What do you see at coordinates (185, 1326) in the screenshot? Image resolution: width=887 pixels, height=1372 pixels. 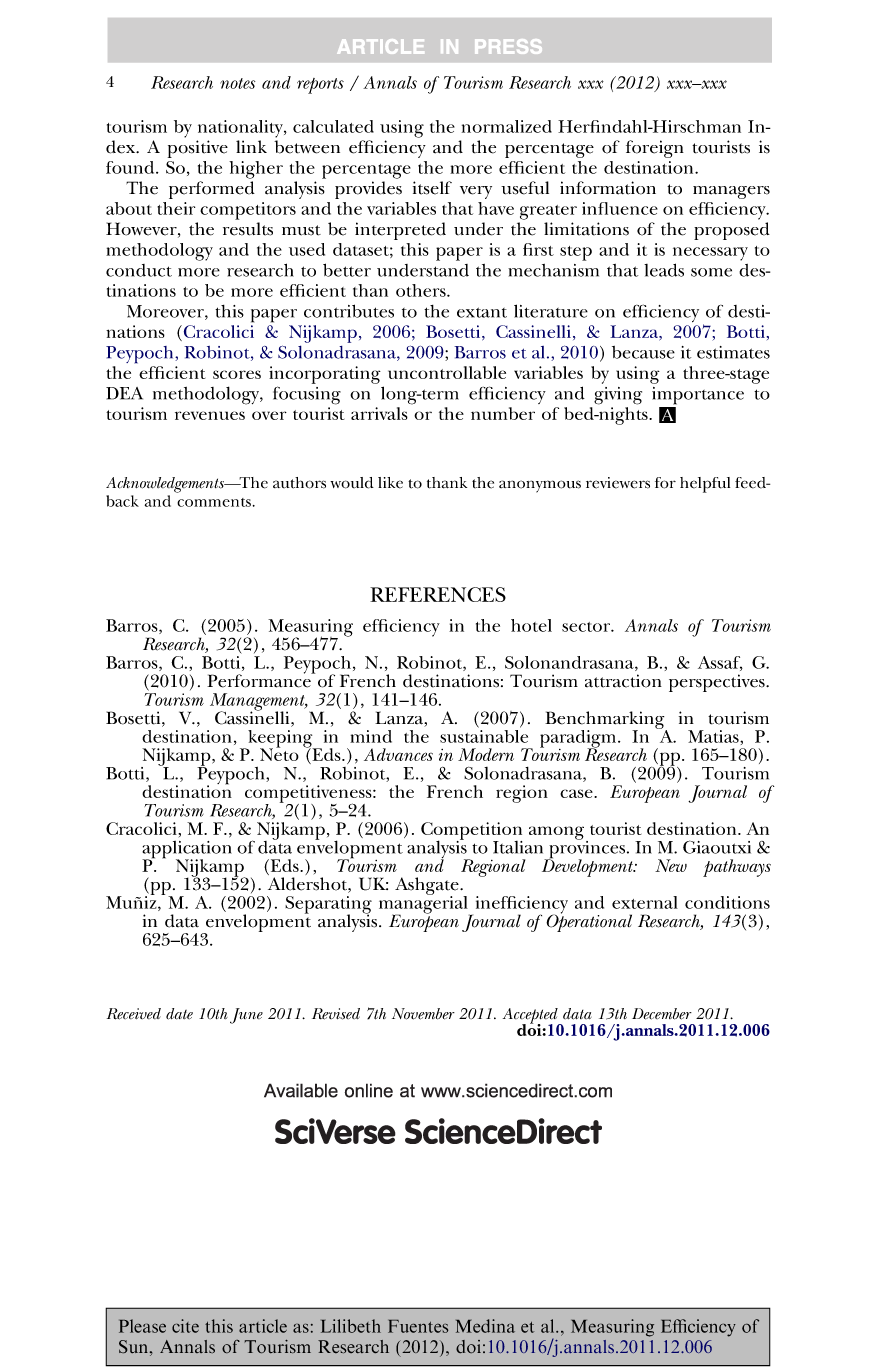 I see `cite` at bounding box center [185, 1326].
